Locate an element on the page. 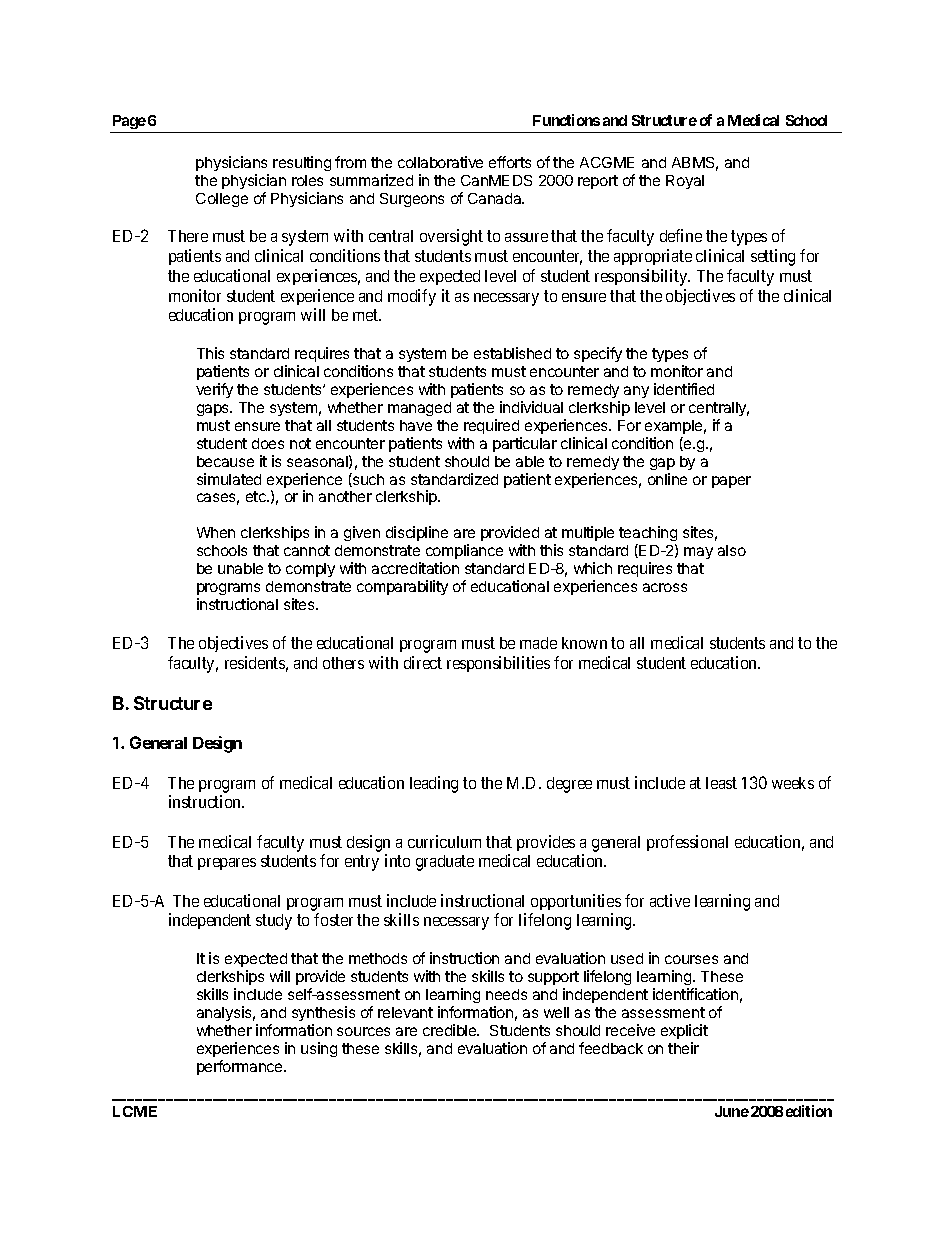 Image resolution: width=952 pixels, height=1233 pixels. performance is located at coordinates (241, 1067).
